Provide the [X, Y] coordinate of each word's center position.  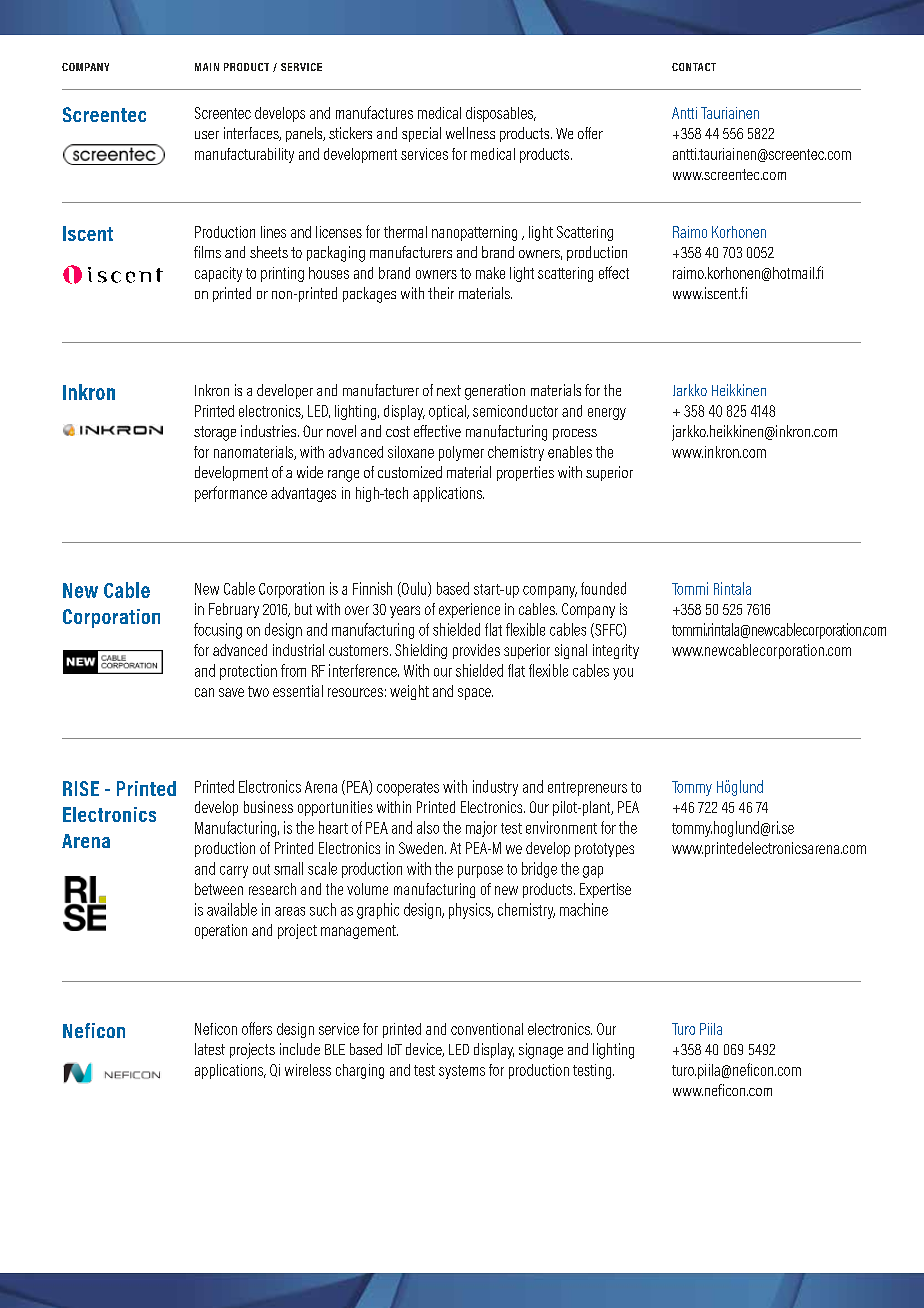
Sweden [422, 848]
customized [410, 472]
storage [215, 433]
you [623, 674]
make [490, 273]
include [300, 1049]
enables [570, 452]
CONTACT [694, 67]
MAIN [207, 67]
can [204, 692]
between [219, 889]
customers [358, 650]
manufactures [374, 112]
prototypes [604, 850]
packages [369, 295]
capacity [218, 274]
